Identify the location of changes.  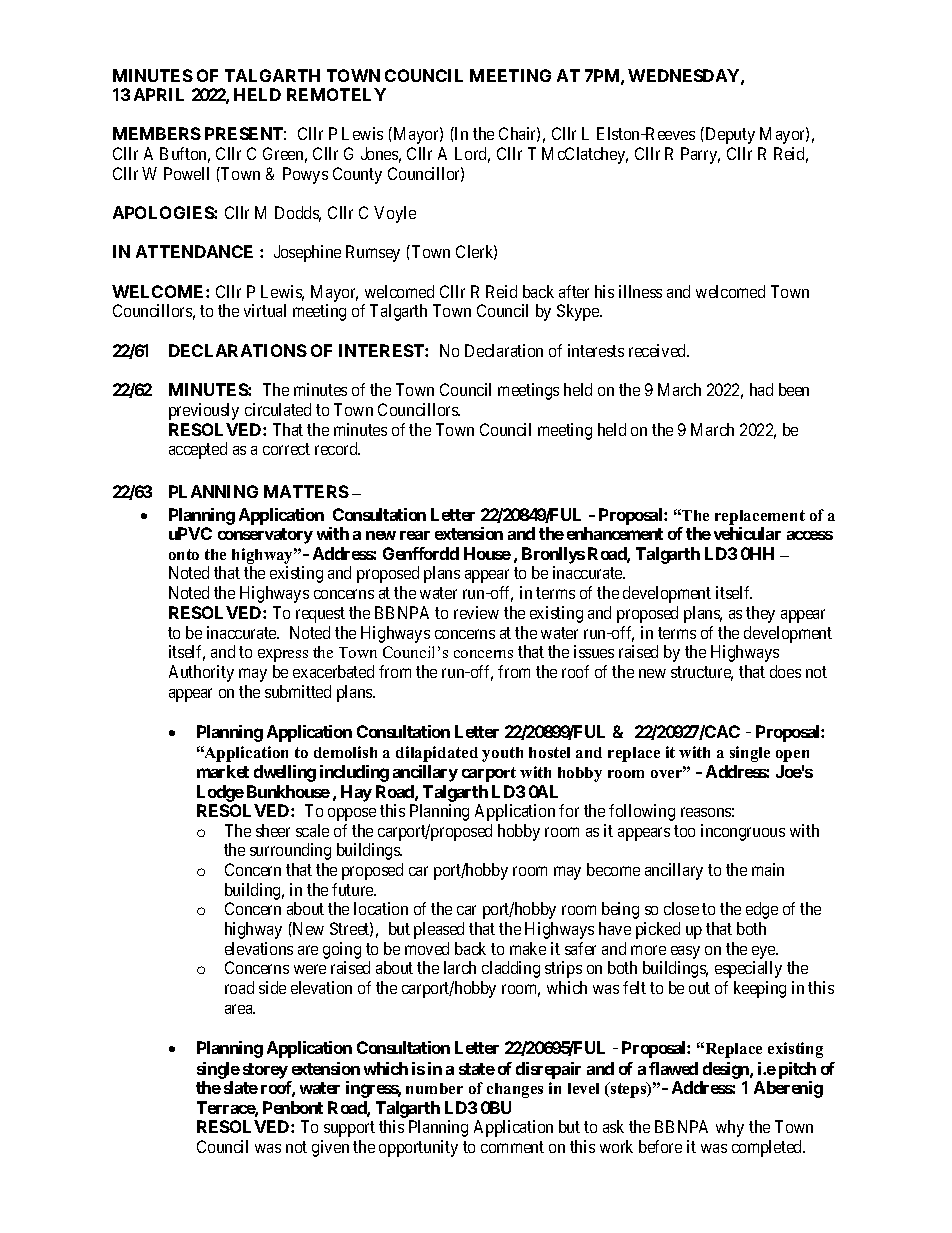
(515, 1090).
